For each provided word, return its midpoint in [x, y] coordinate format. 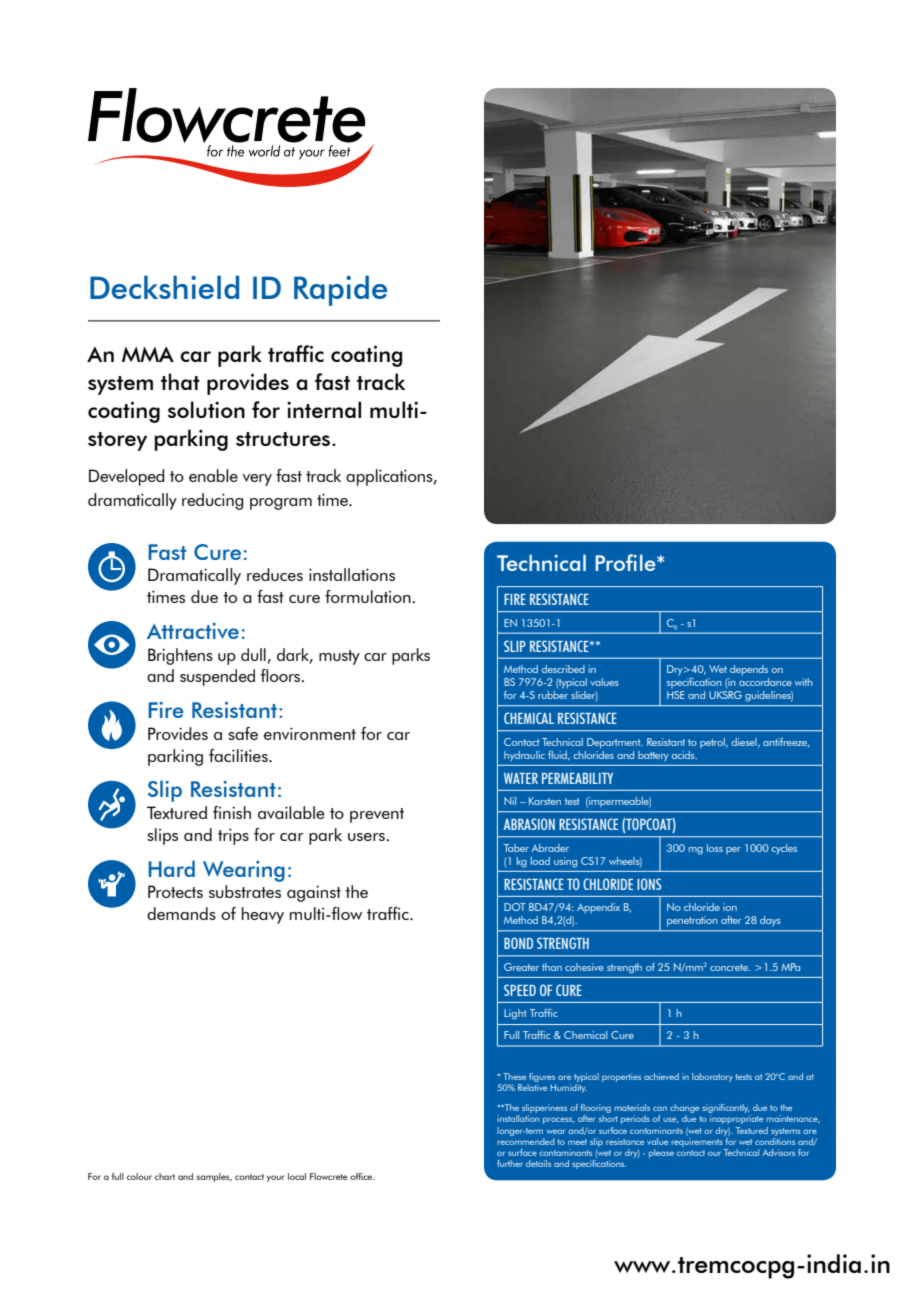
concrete [730, 967]
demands [181, 913]
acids [684, 755]
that [180, 381]
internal [324, 409]
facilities [239, 755]
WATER [521, 778]
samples [214, 1177]
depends [749, 670]
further [510, 1163]
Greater [521, 967]
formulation [369, 596]
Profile [626, 562]
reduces [275, 574]
